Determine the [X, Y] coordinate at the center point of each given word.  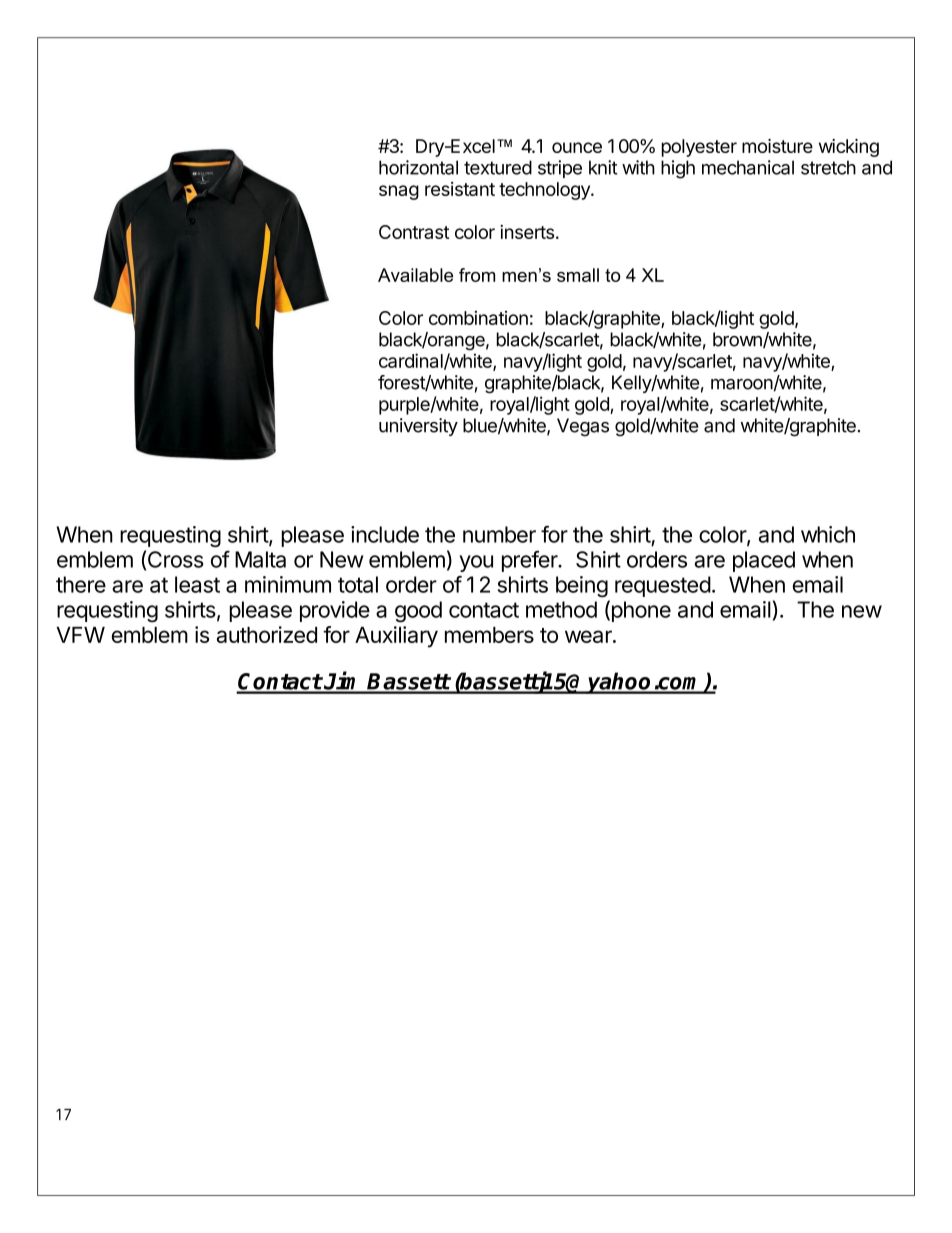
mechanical [748, 167]
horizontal [418, 167]
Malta [260, 559]
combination [478, 318]
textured [498, 167]
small [578, 275]
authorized [267, 634]
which [828, 534]
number [499, 534]
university [418, 427]
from [477, 275]
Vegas [583, 427]
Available [415, 275]
